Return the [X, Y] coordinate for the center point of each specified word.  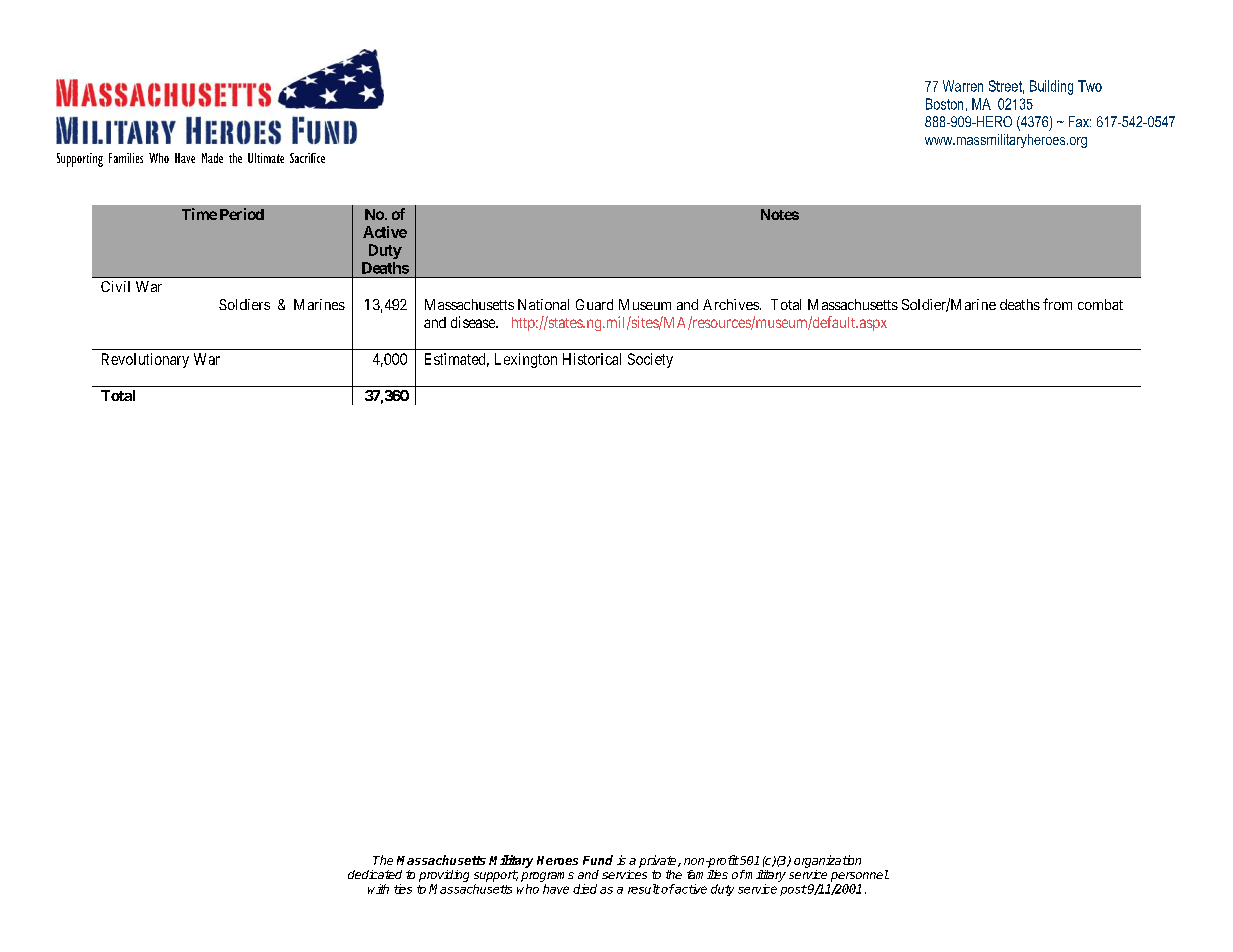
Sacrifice [307, 158]
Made [212, 158]
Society [650, 360]
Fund [598, 860]
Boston [944, 104]
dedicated [375, 874]
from [1057, 304]
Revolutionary [145, 360]
